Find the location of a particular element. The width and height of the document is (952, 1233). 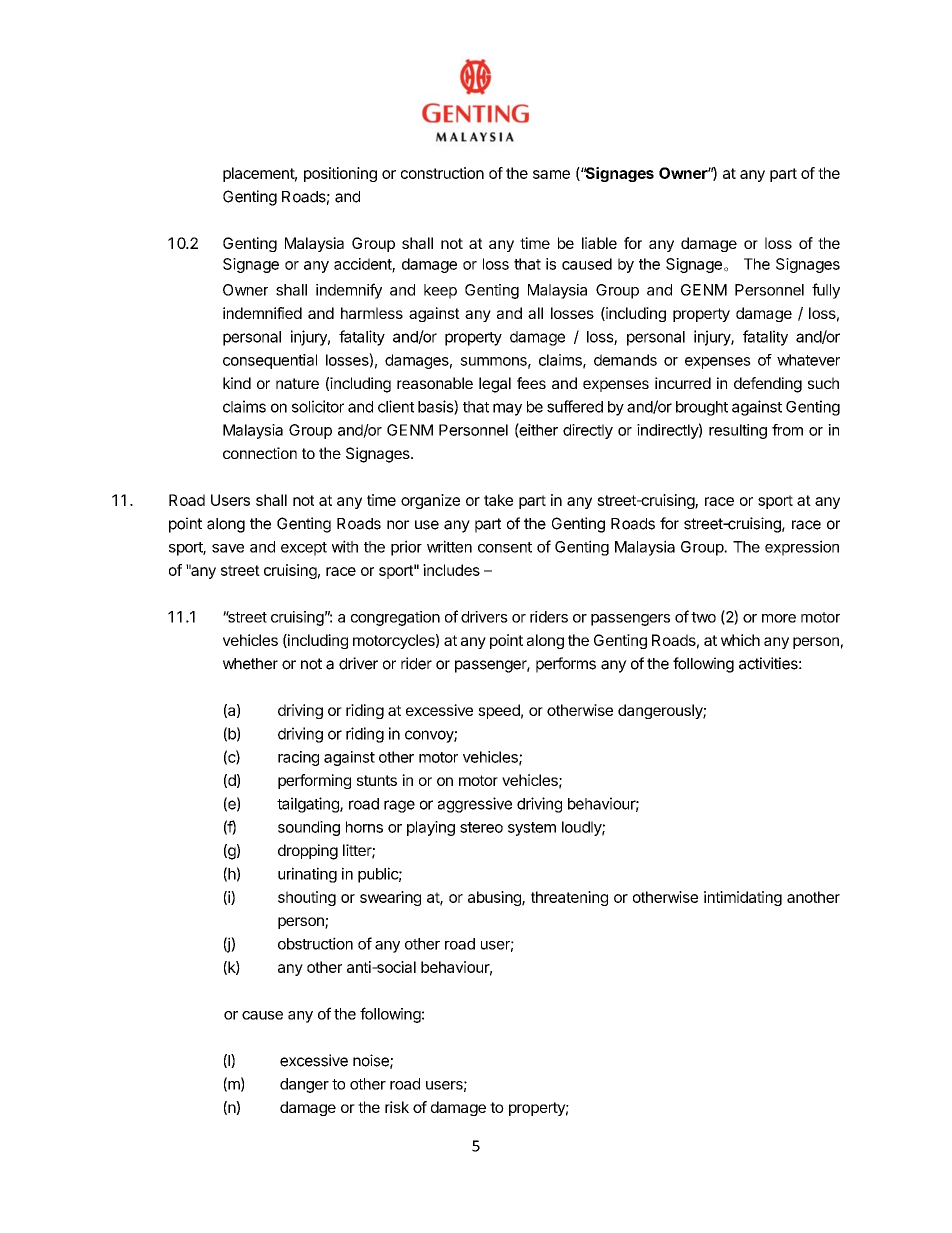

resulting is located at coordinates (738, 431).
